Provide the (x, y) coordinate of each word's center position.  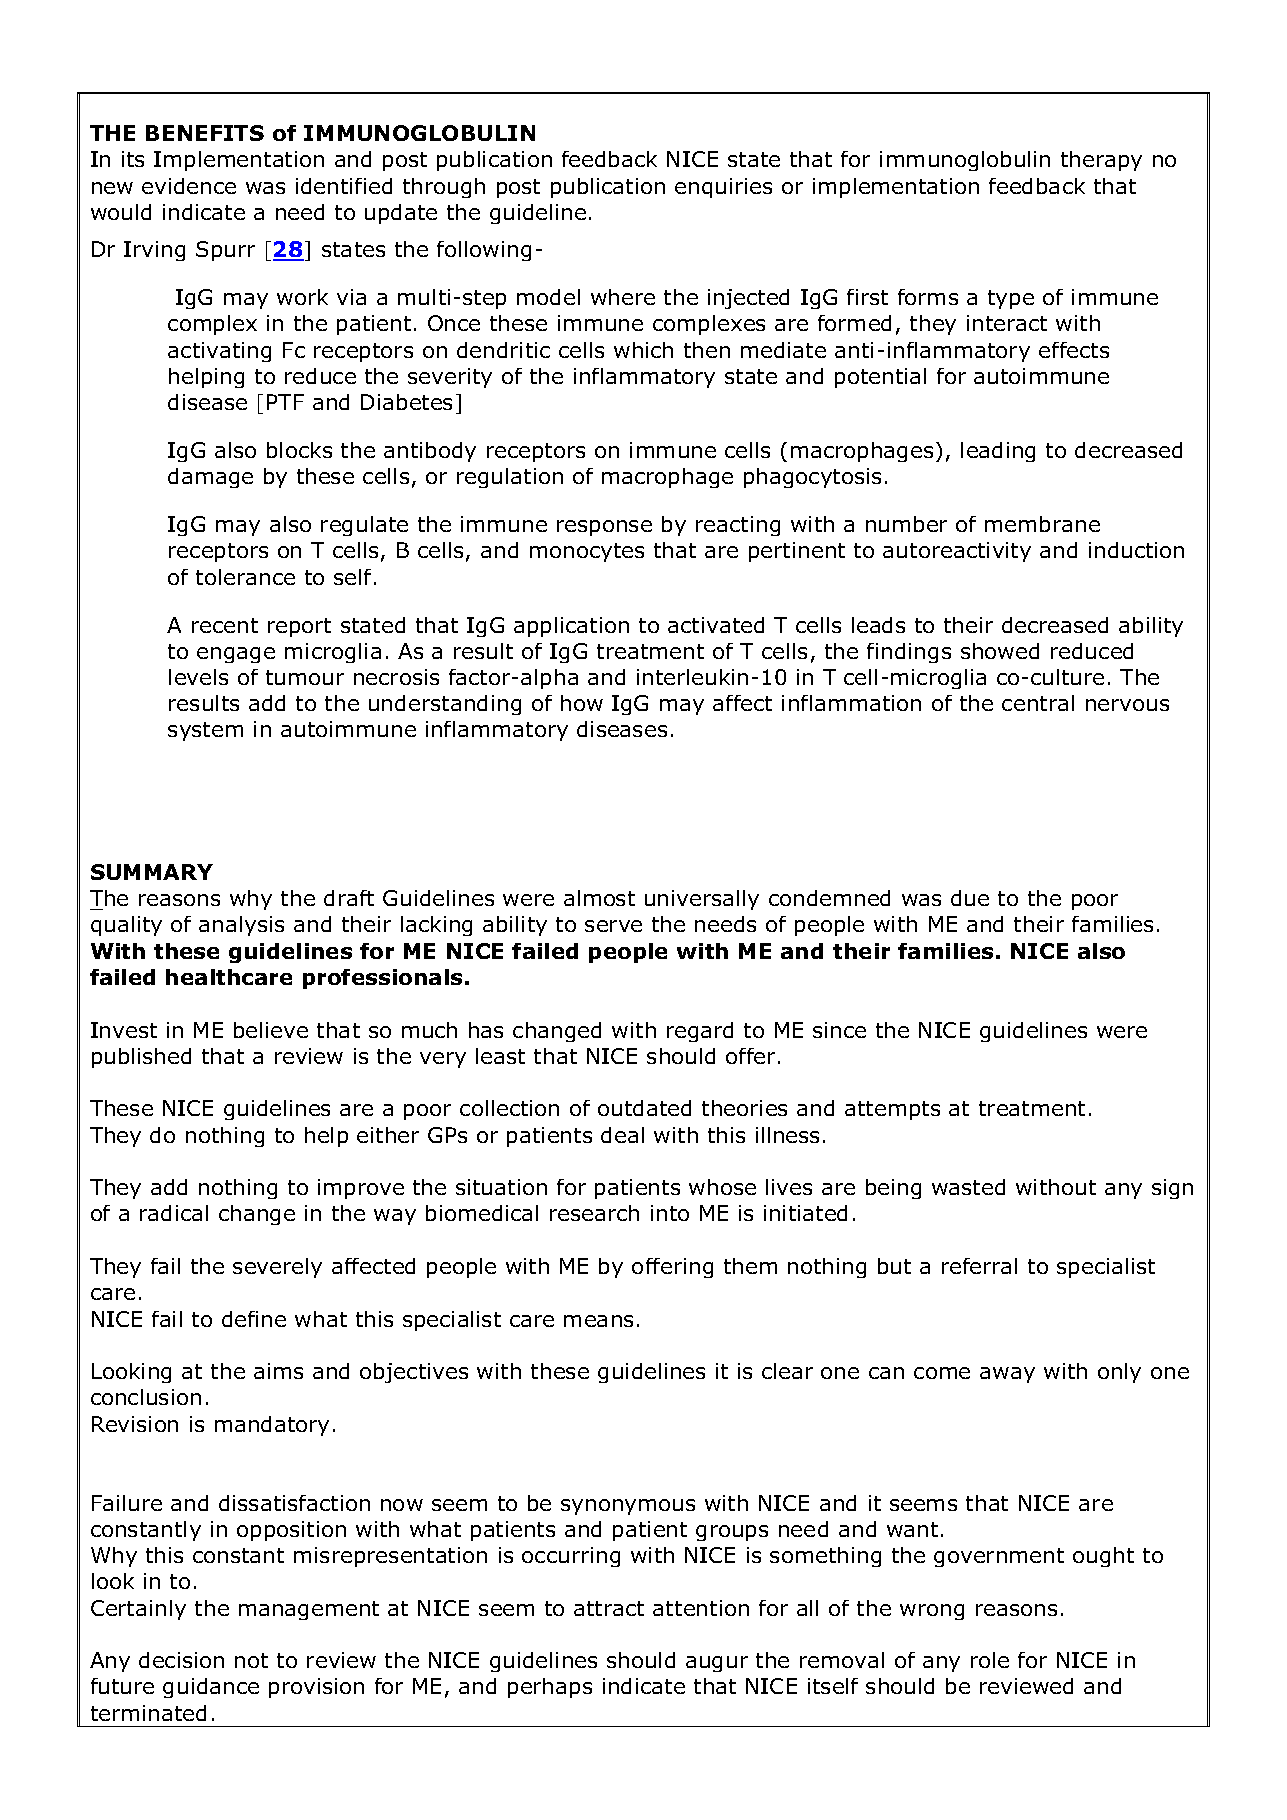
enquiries (723, 188)
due (970, 898)
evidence (189, 186)
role (990, 1660)
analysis (241, 926)
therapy (1101, 161)
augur (717, 1664)
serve (613, 926)
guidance (211, 1688)
